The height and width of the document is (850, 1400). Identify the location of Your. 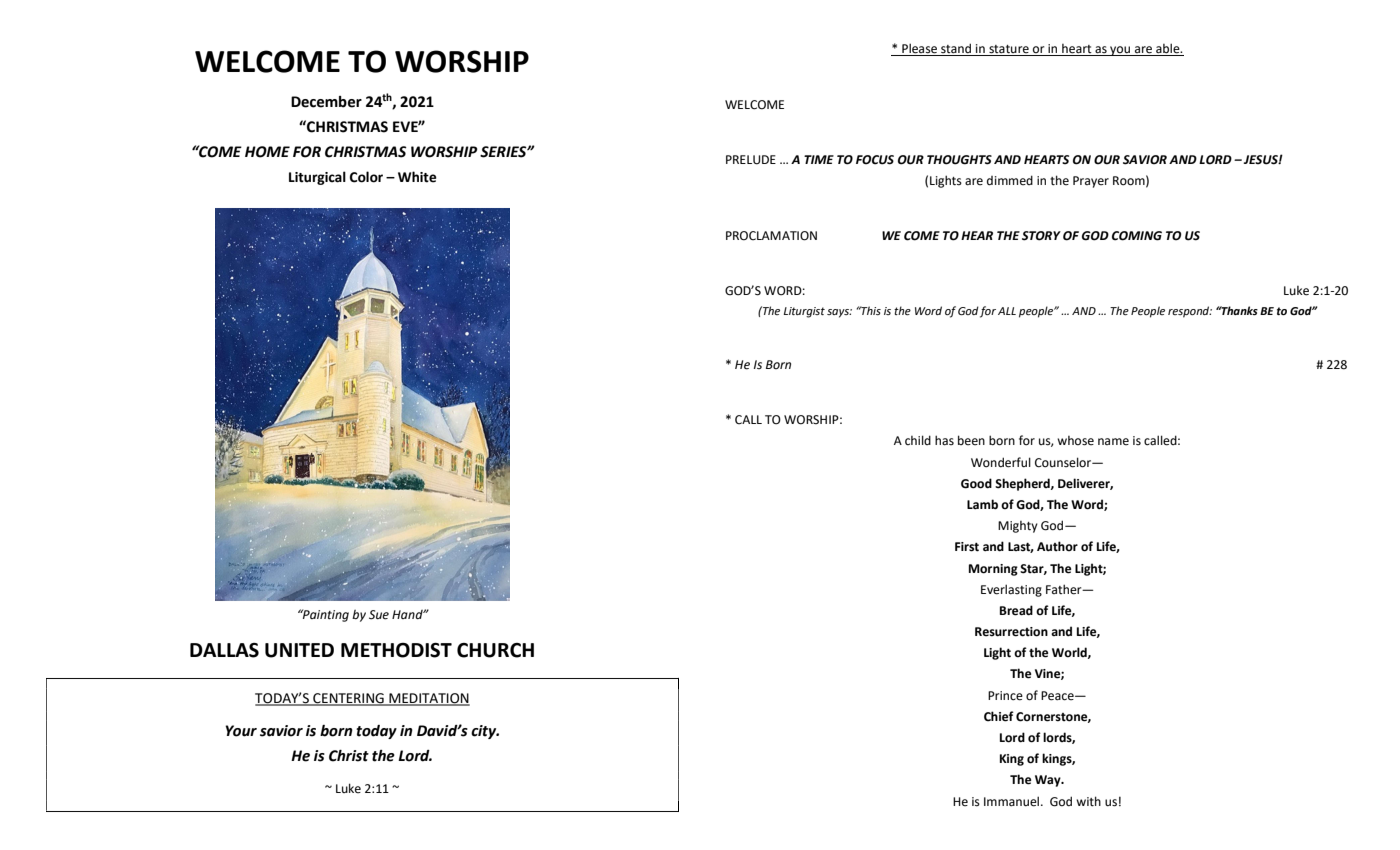
(241, 731).
